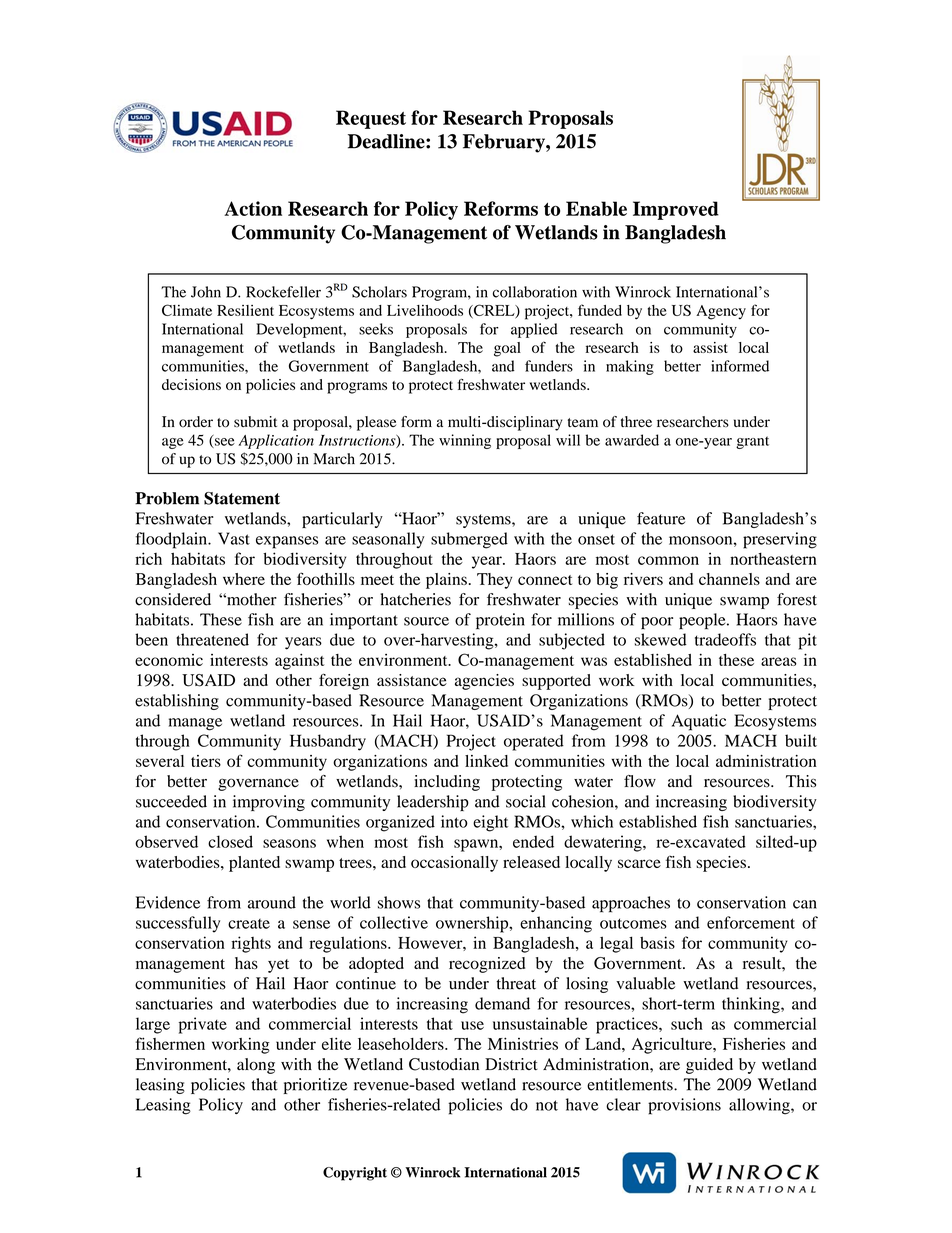 The height and width of the page is (1233, 952). I want to click on Statement, so click(242, 498).
